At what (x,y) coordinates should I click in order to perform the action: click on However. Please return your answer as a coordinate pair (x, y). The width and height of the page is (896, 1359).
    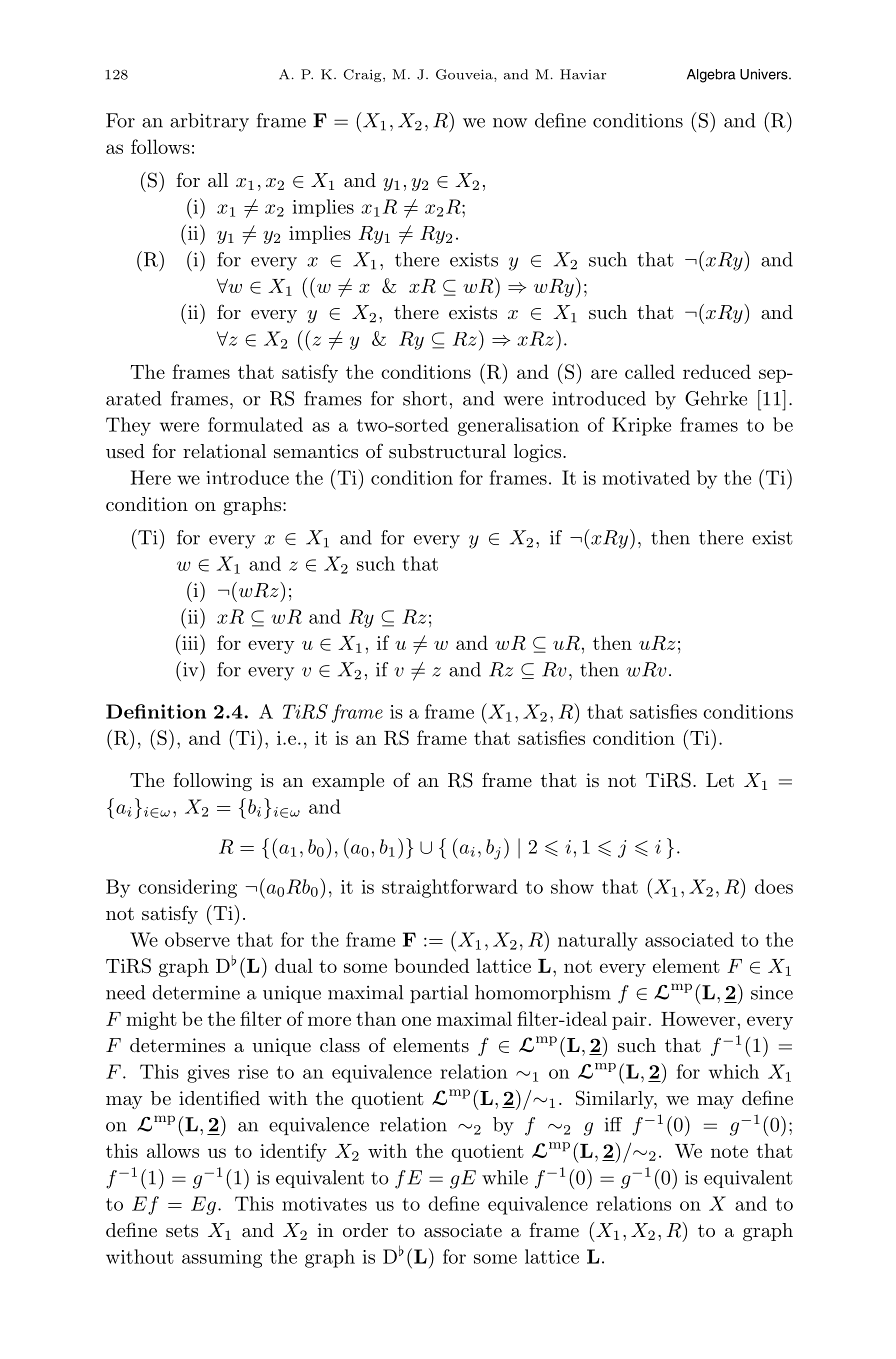
    Looking at the image, I should click on (698, 1019).
